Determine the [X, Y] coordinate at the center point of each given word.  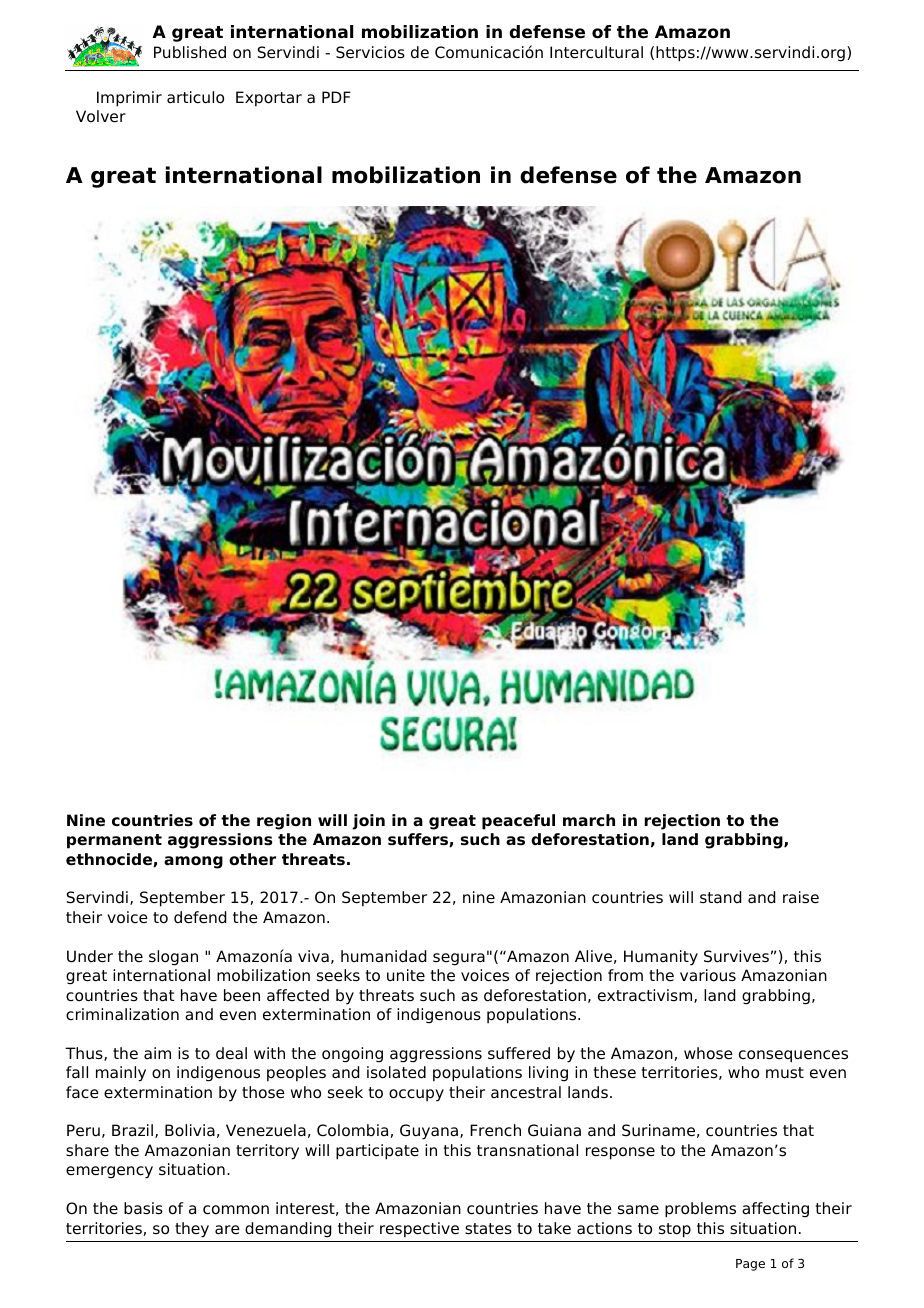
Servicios [370, 52]
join [368, 822]
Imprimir [129, 99]
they [192, 1230]
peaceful [518, 822]
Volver [101, 116]
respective [419, 1230]
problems [700, 1210]
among [193, 862]
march [589, 820]
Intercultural [596, 52]
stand [720, 897]
